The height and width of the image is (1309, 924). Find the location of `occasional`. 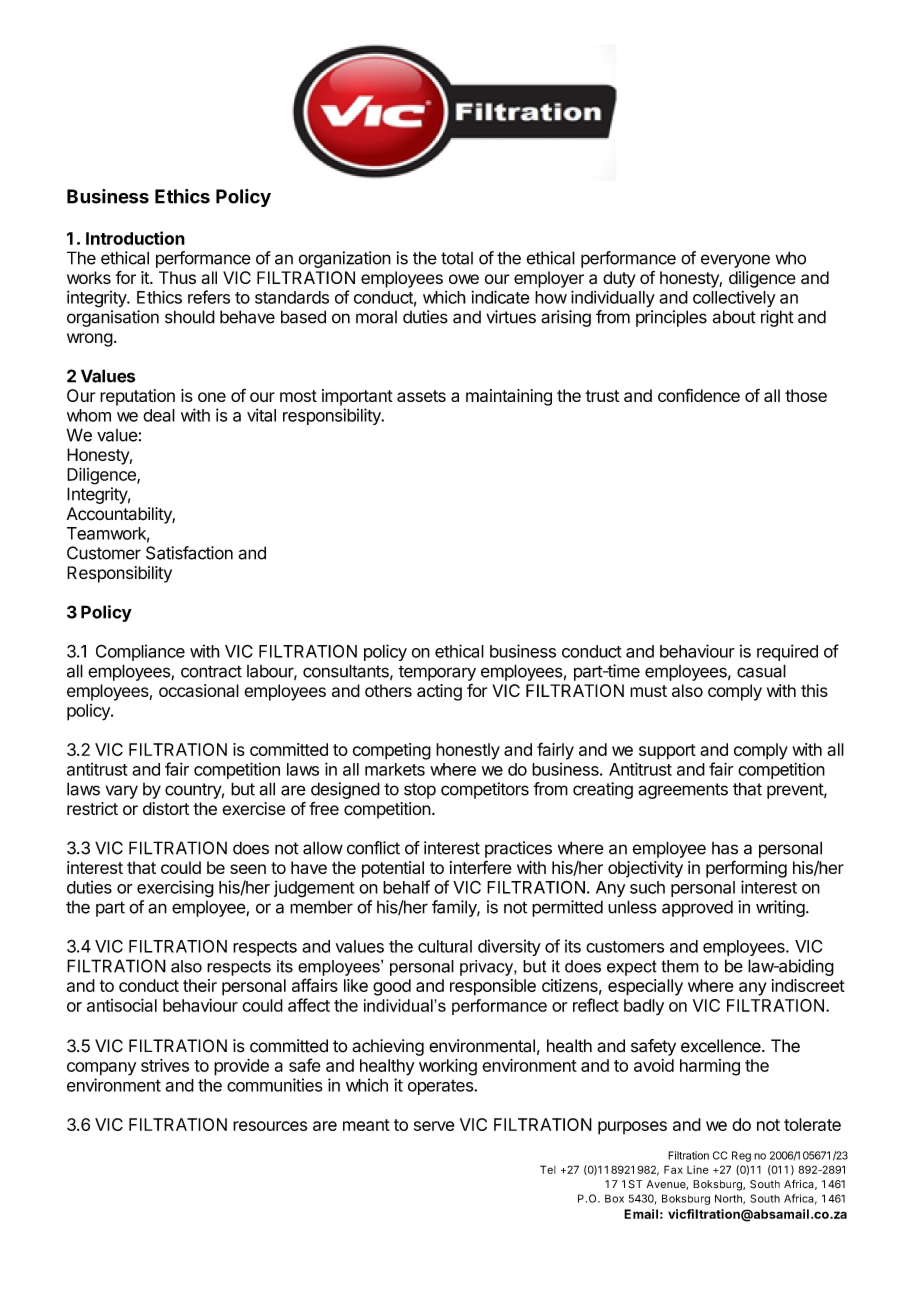

occasional is located at coordinates (199, 690).
